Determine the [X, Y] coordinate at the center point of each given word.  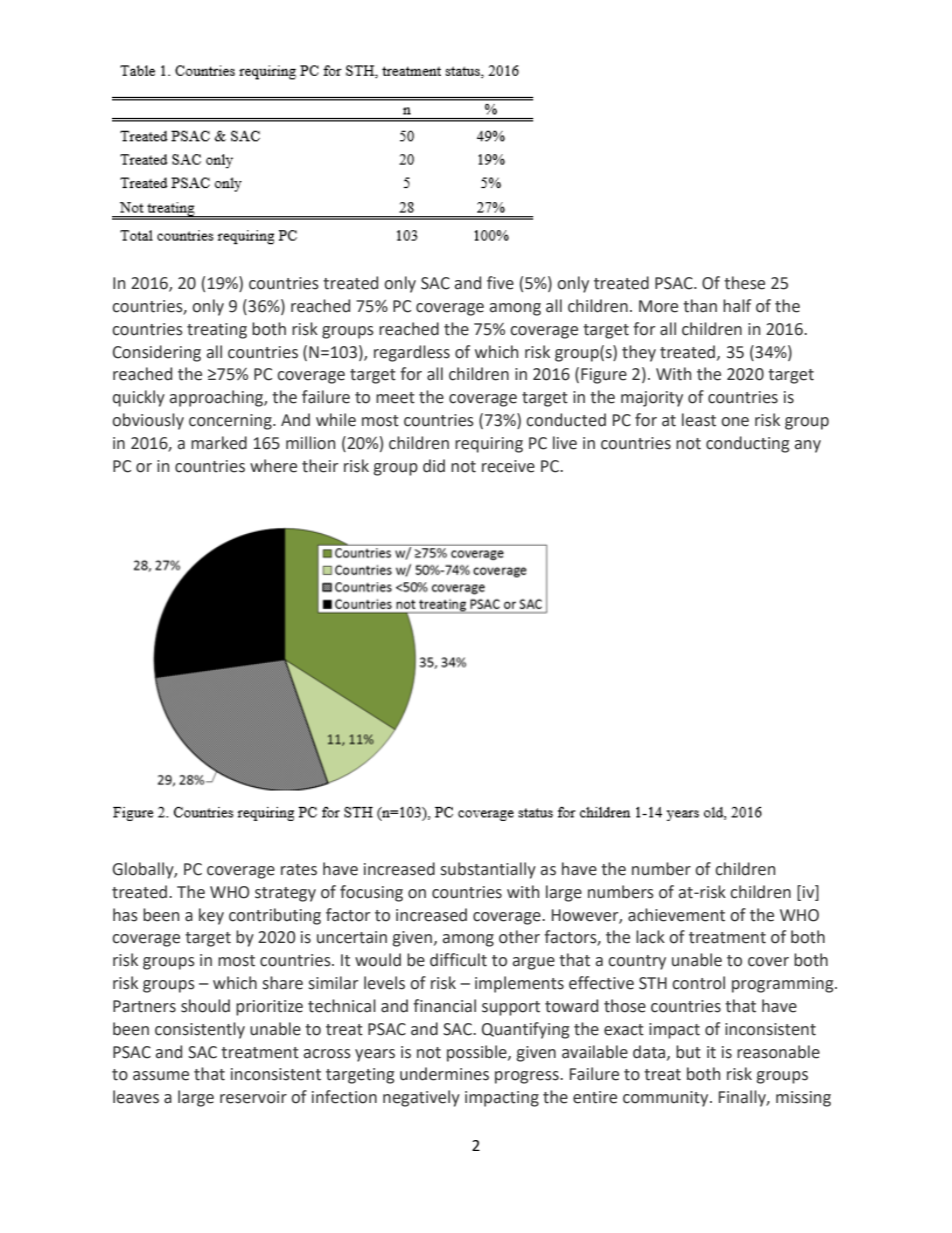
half [737, 306]
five [500, 283]
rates [299, 870]
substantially [488, 870]
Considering [157, 353]
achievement [676, 915]
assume [161, 1076]
